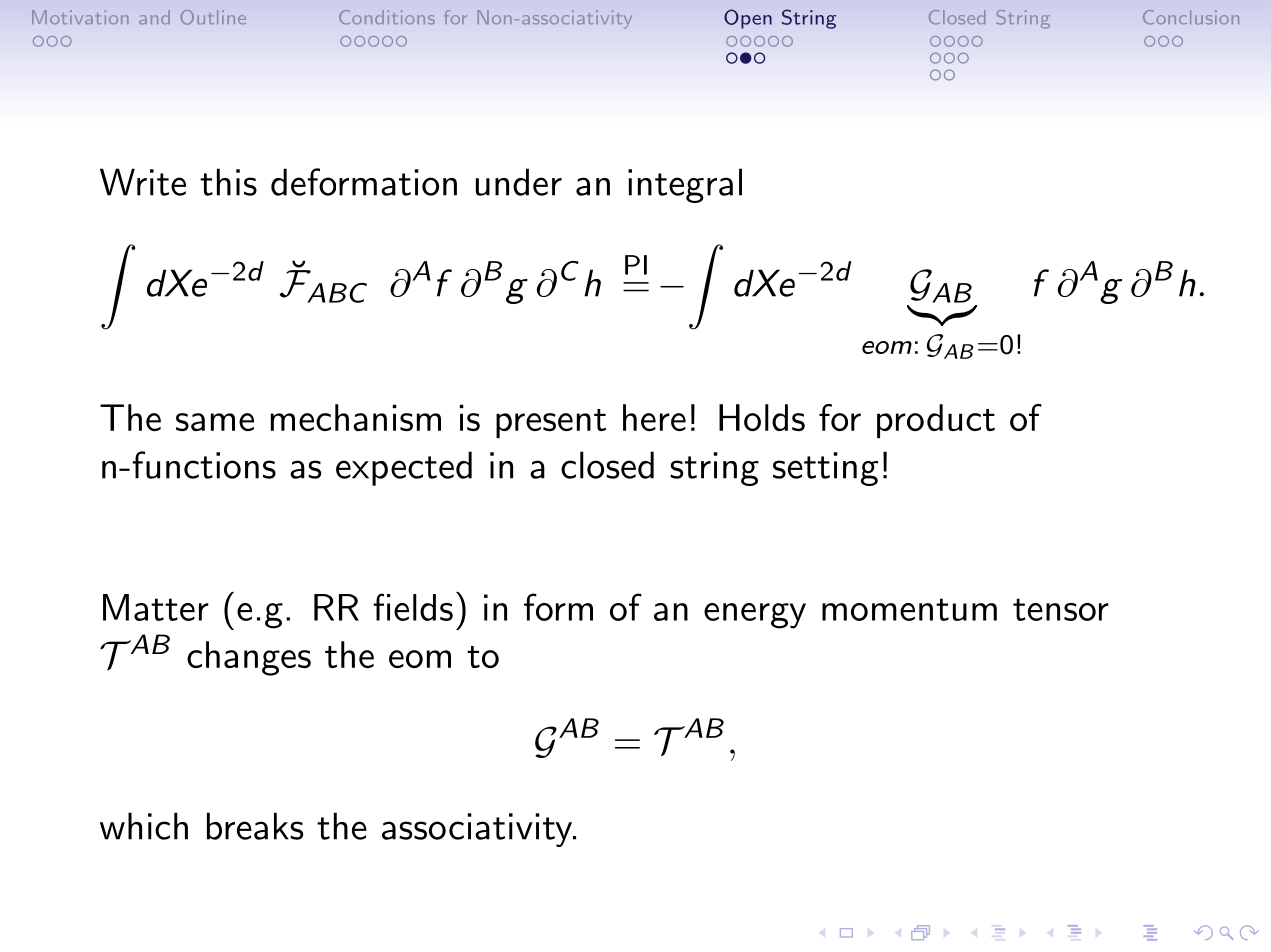  Describe the element at coordinates (748, 19) in the screenshot. I see `Open` at that location.
